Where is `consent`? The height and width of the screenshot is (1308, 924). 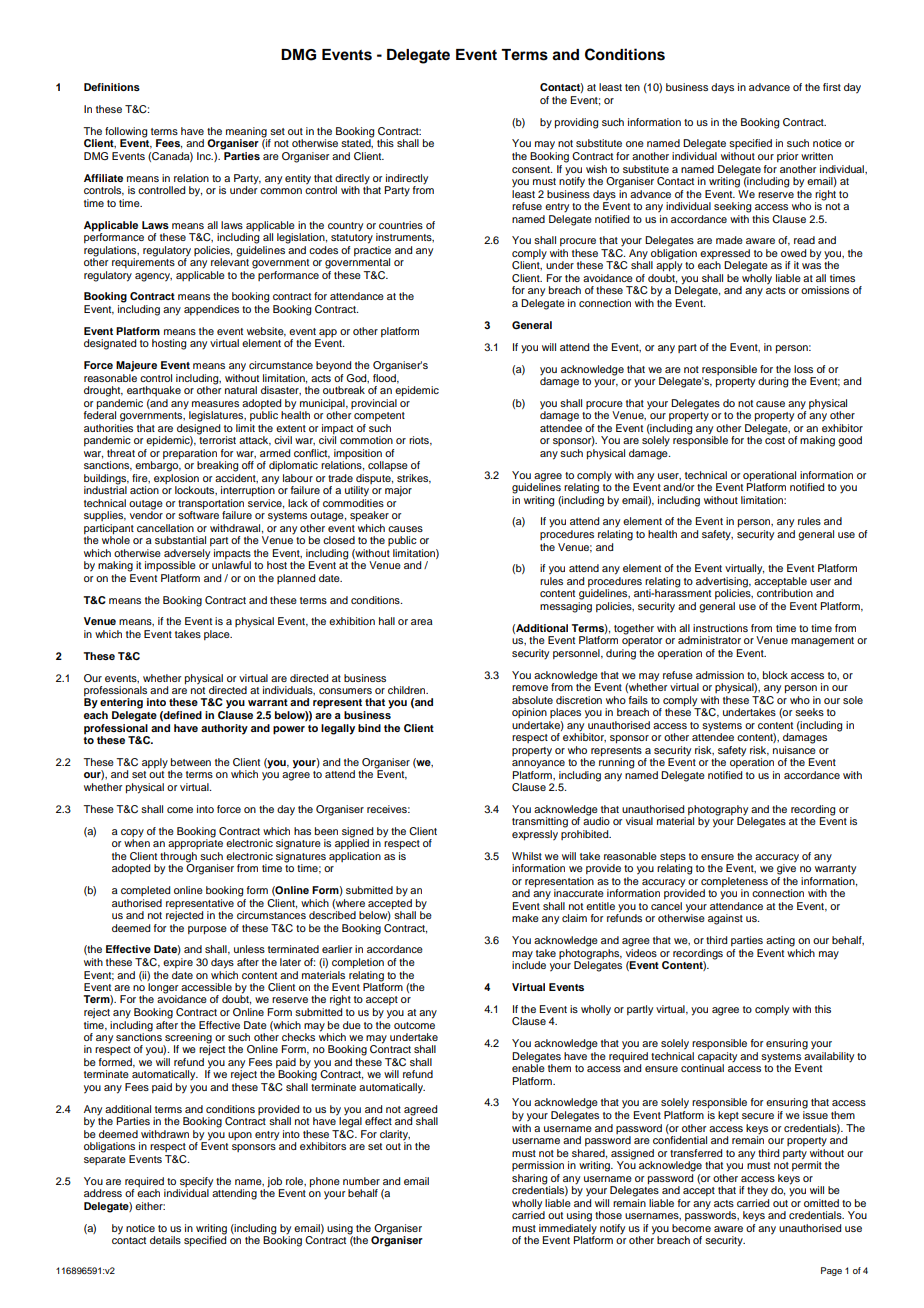 consent is located at coordinates (532, 169).
